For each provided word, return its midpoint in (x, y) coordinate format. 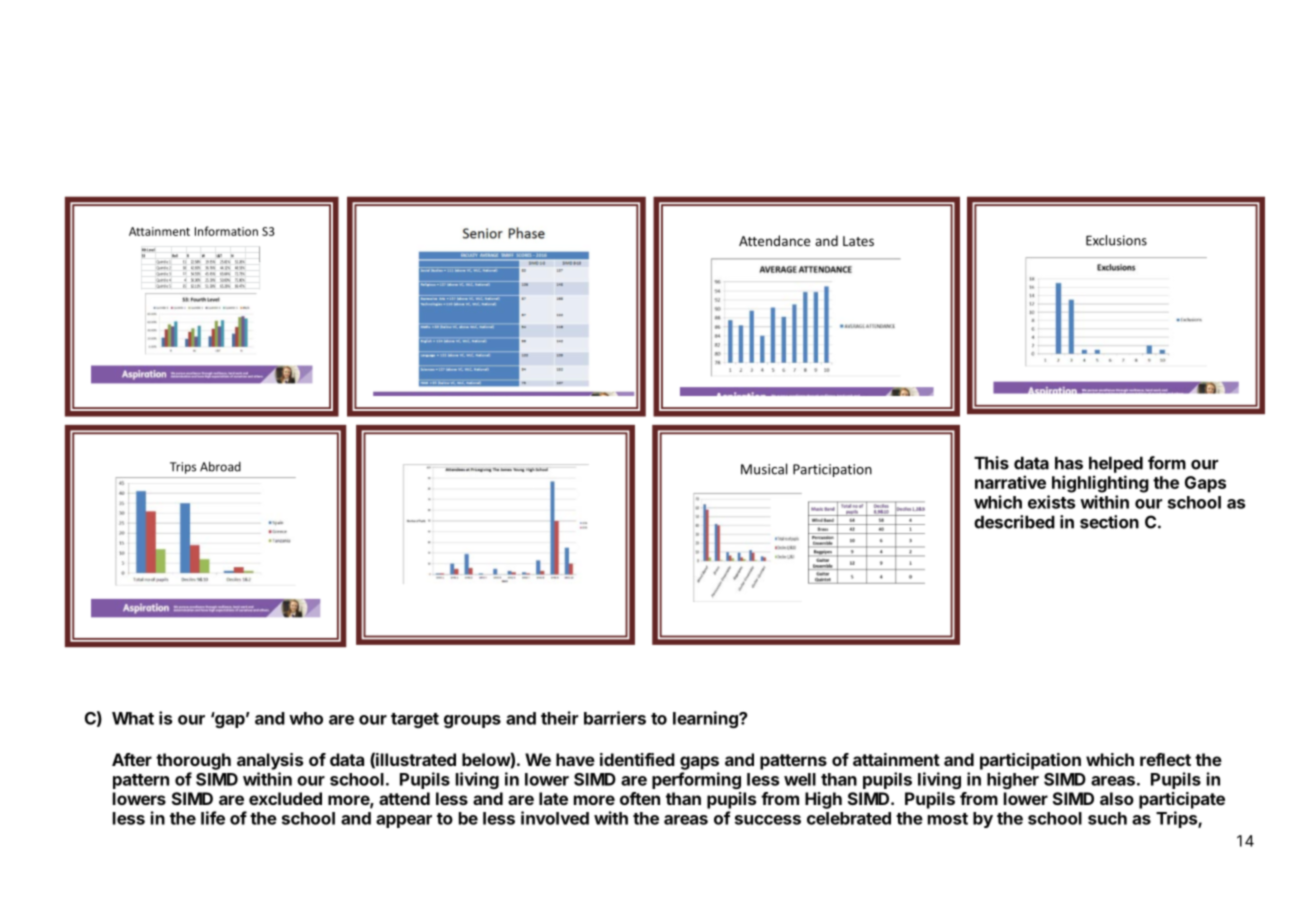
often (640, 798)
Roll (175, 255)
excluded (285, 798)
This (991, 463)
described (1014, 522)
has (1069, 463)
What (133, 718)
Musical (764, 469)
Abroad (220, 466)
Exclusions (1116, 240)
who (306, 718)
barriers (615, 718)
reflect (1165, 759)
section (1109, 522)
